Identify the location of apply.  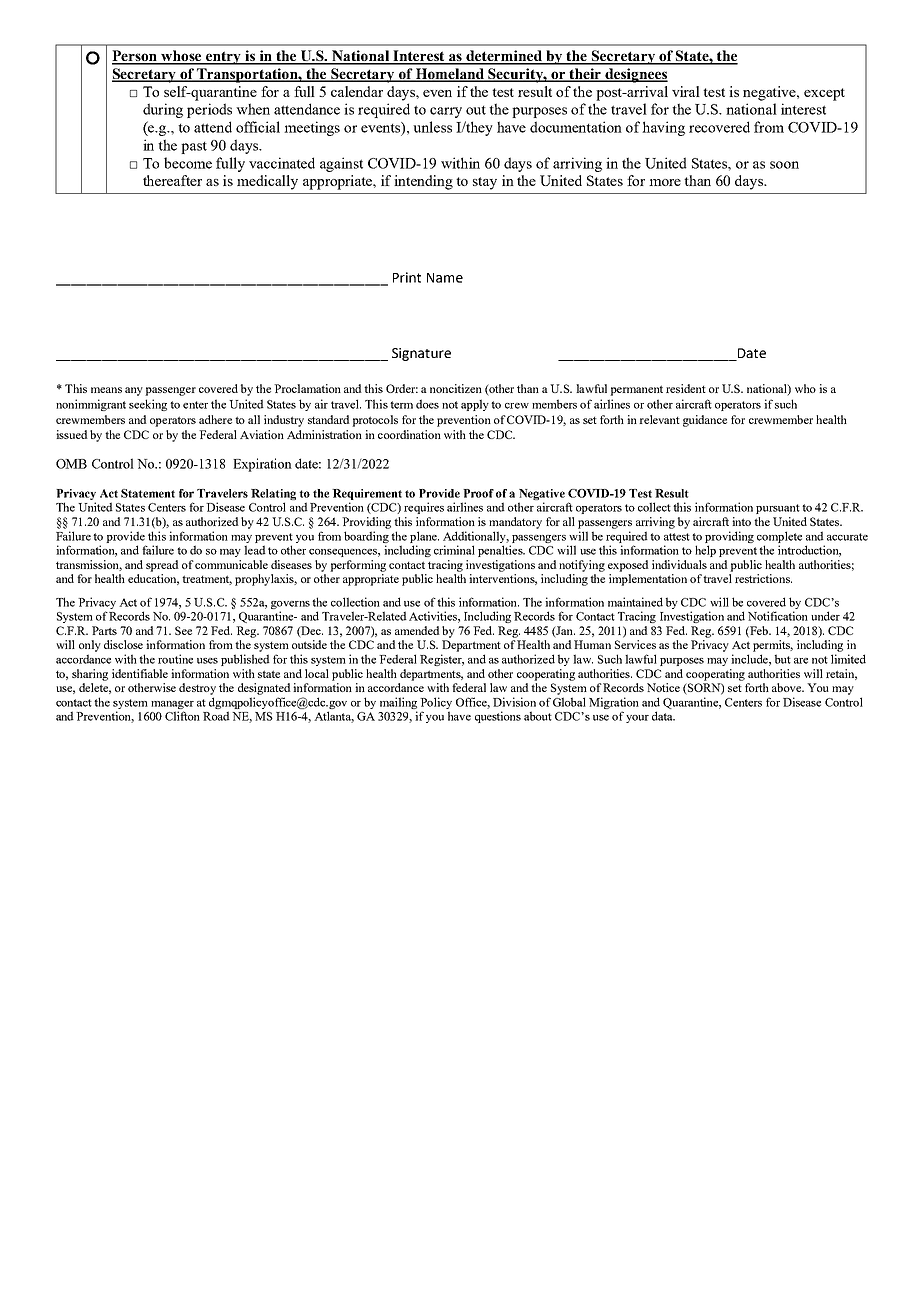
(475, 405).
